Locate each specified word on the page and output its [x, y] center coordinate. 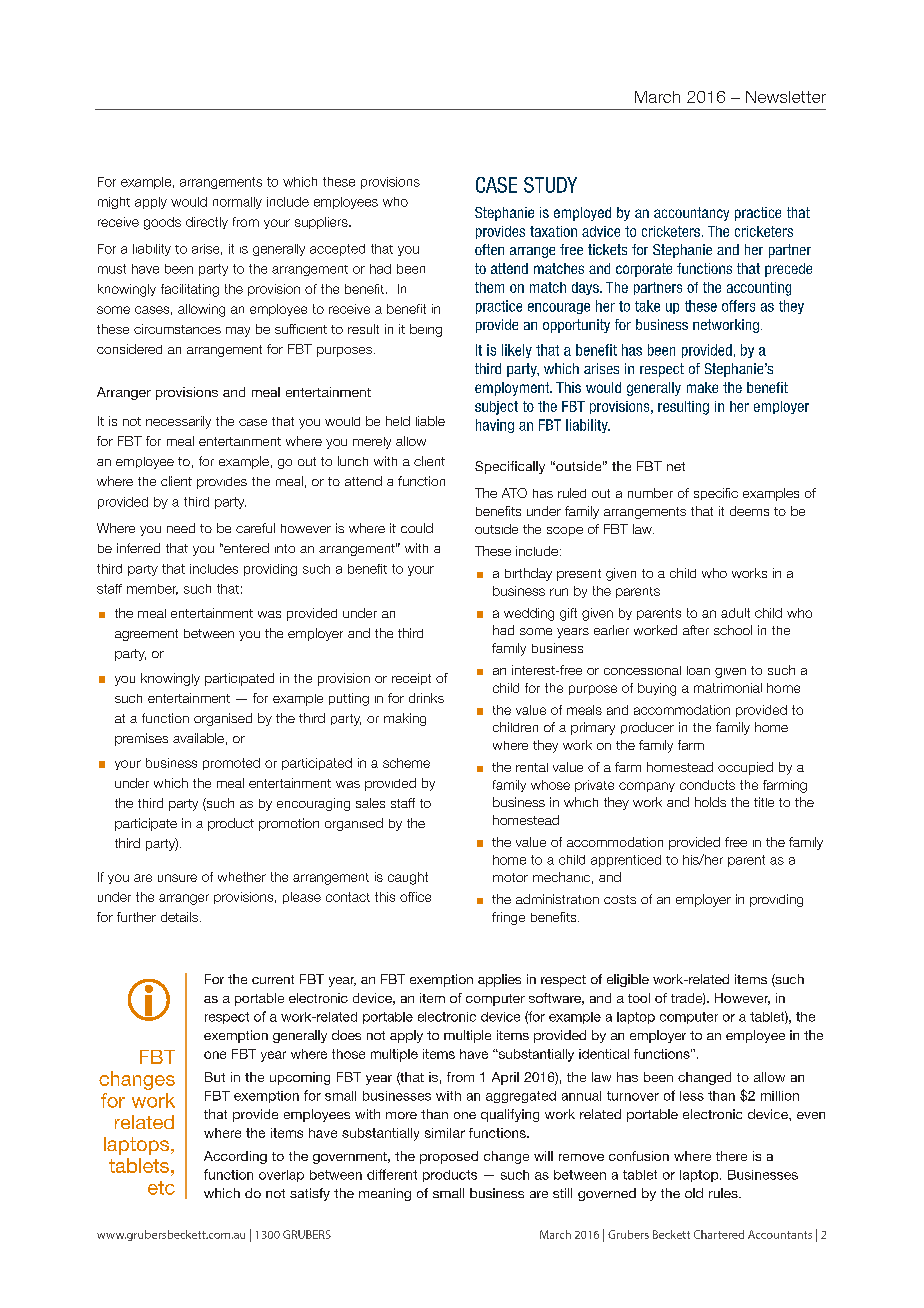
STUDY [550, 185]
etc [161, 1188]
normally [237, 203]
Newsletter [786, 97]
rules [724, 1193]
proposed [449, 1157]
